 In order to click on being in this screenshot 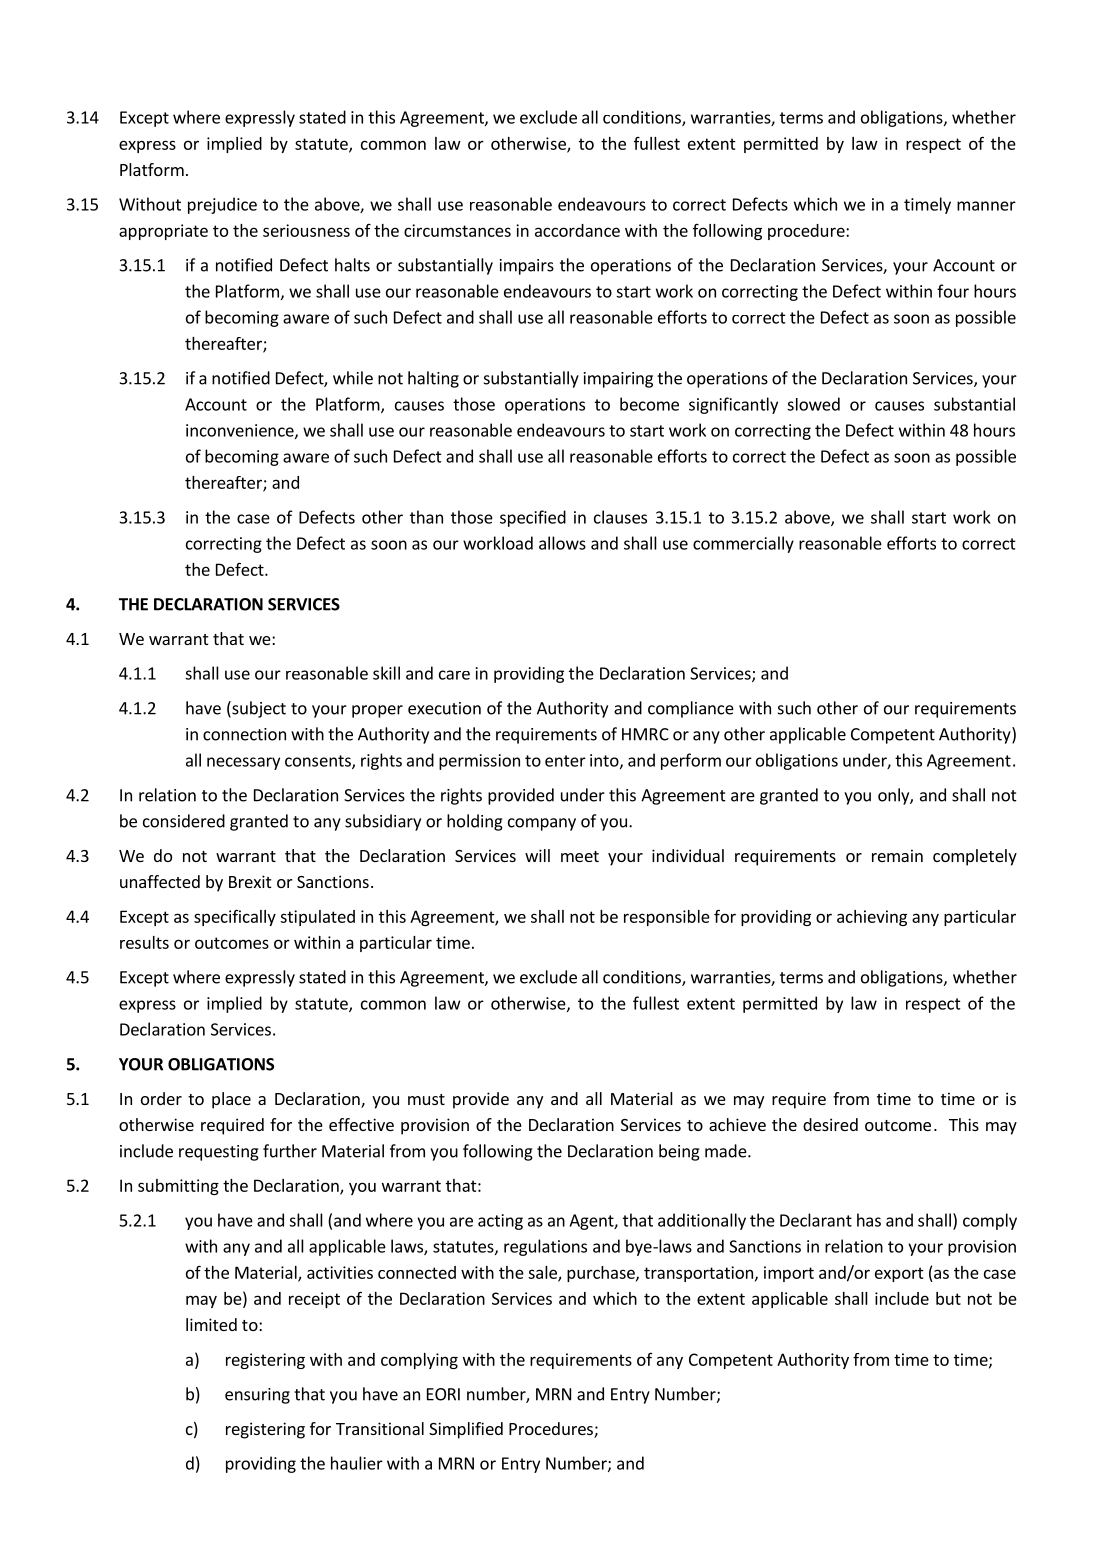, I will do `click(679, 1152)`.
